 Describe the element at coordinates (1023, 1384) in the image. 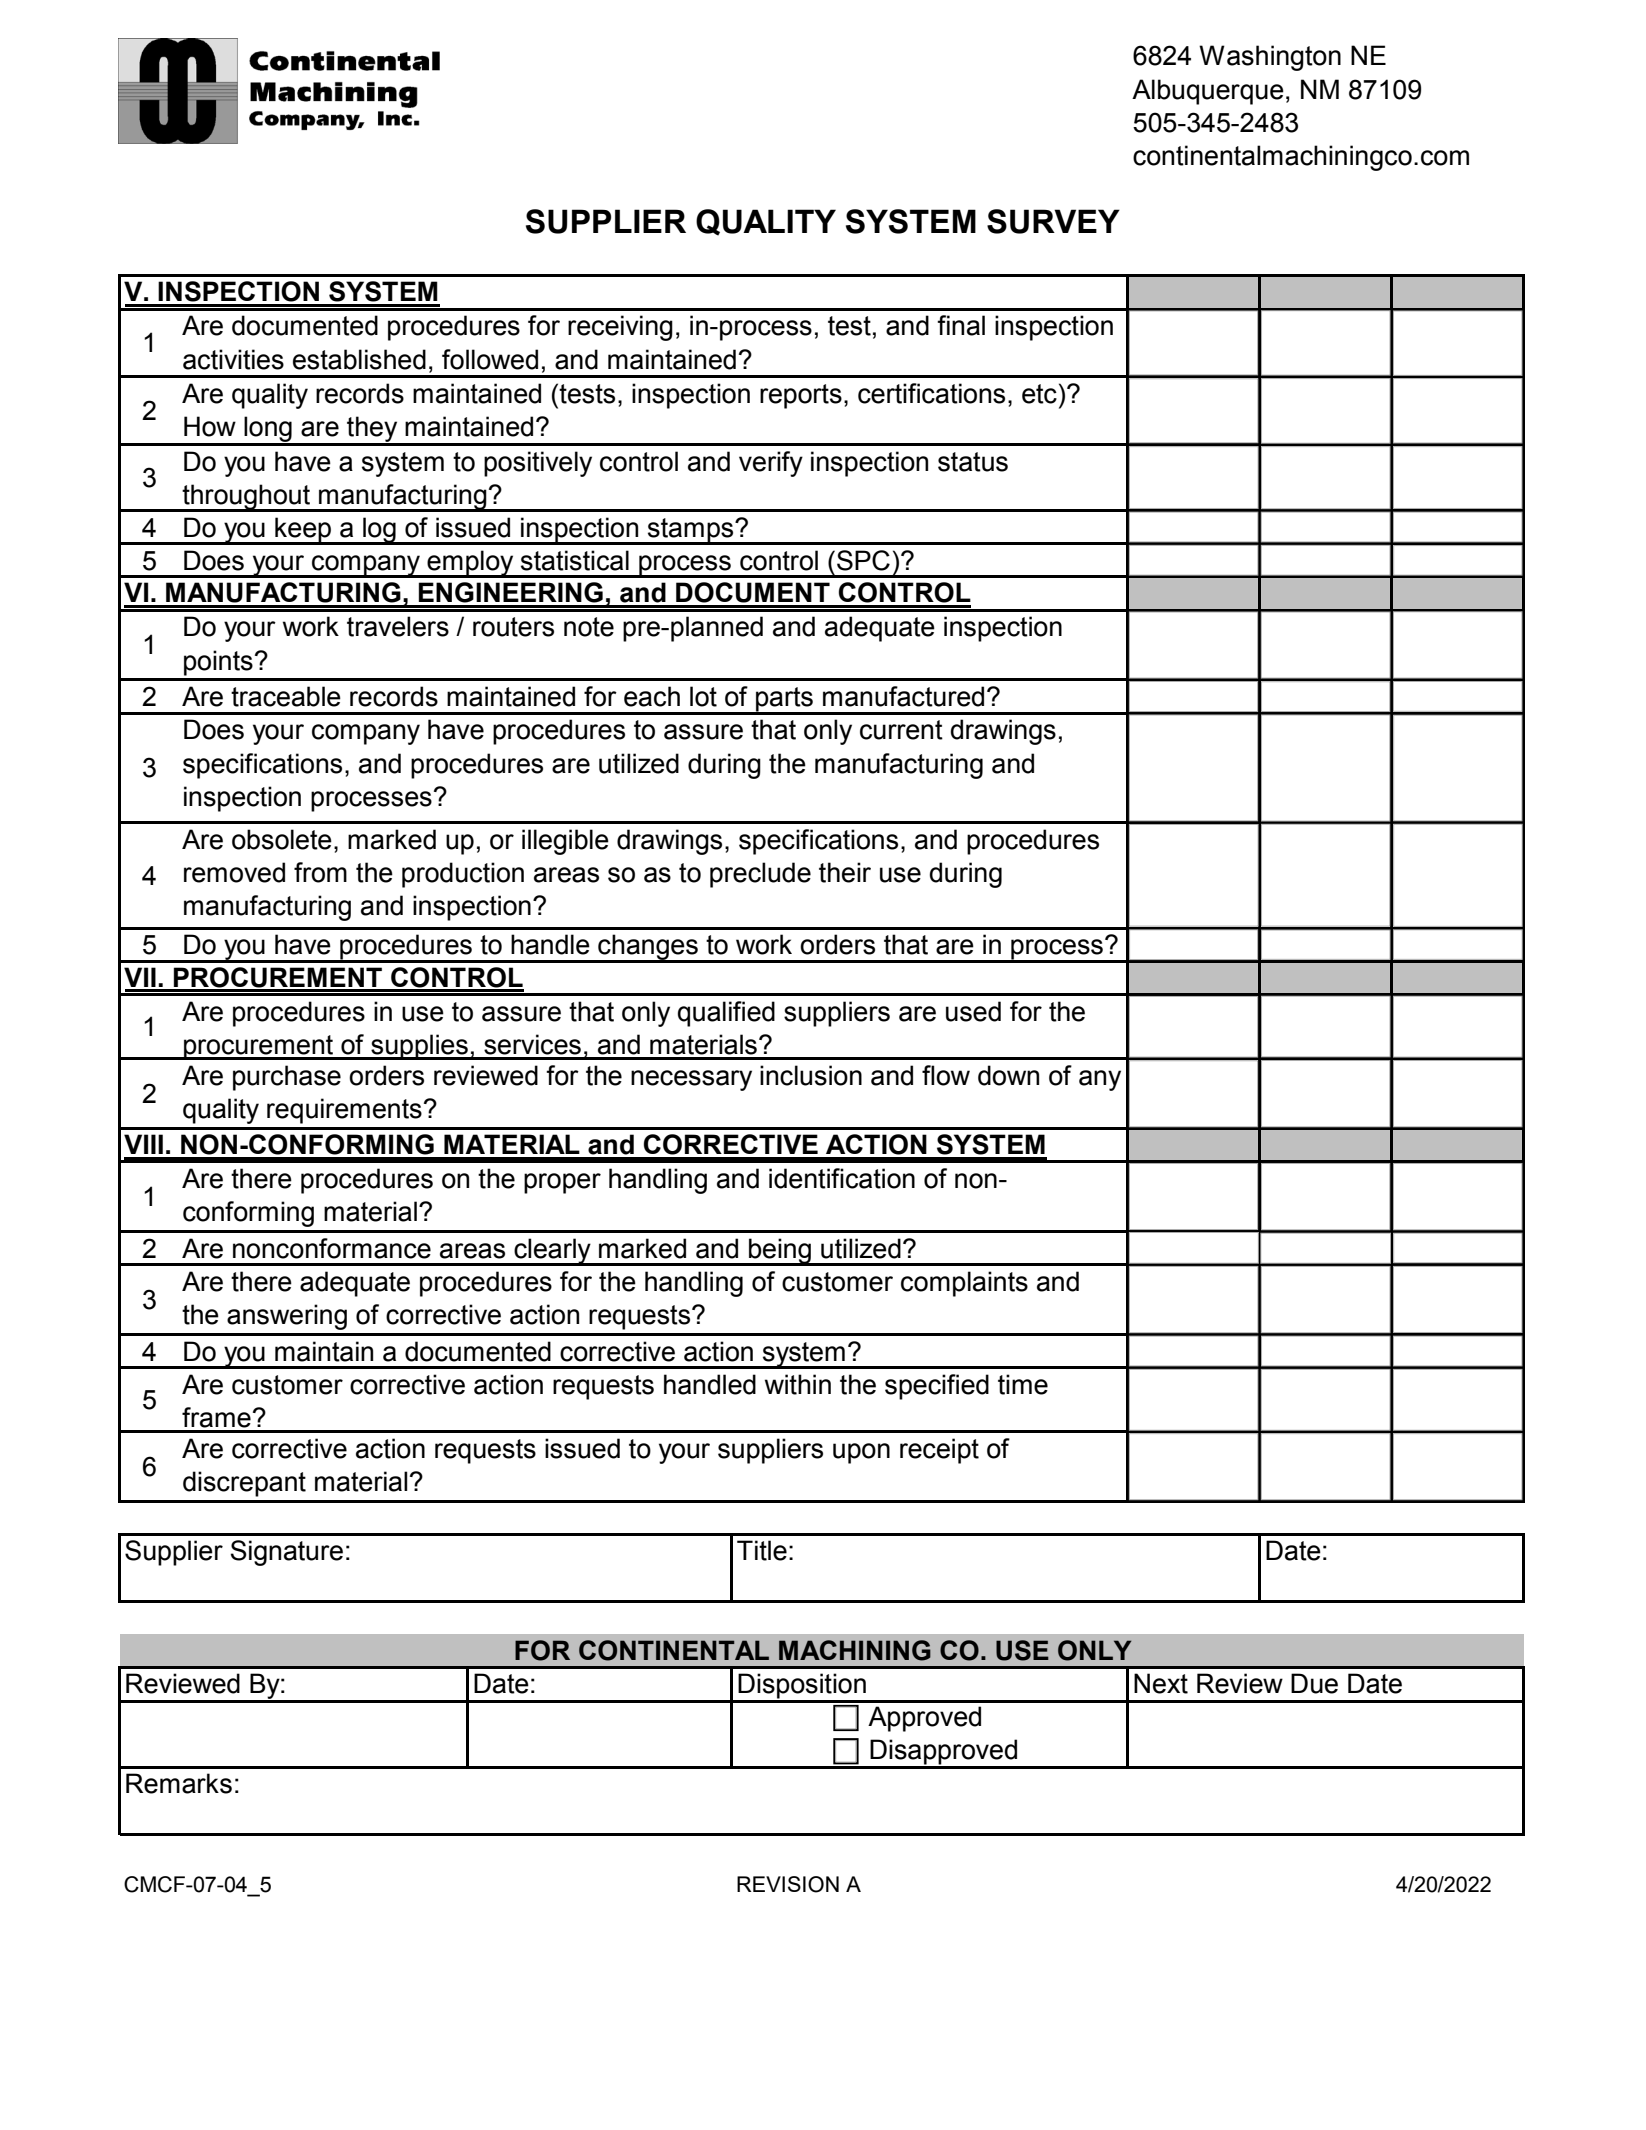

I see `time` at that location.
